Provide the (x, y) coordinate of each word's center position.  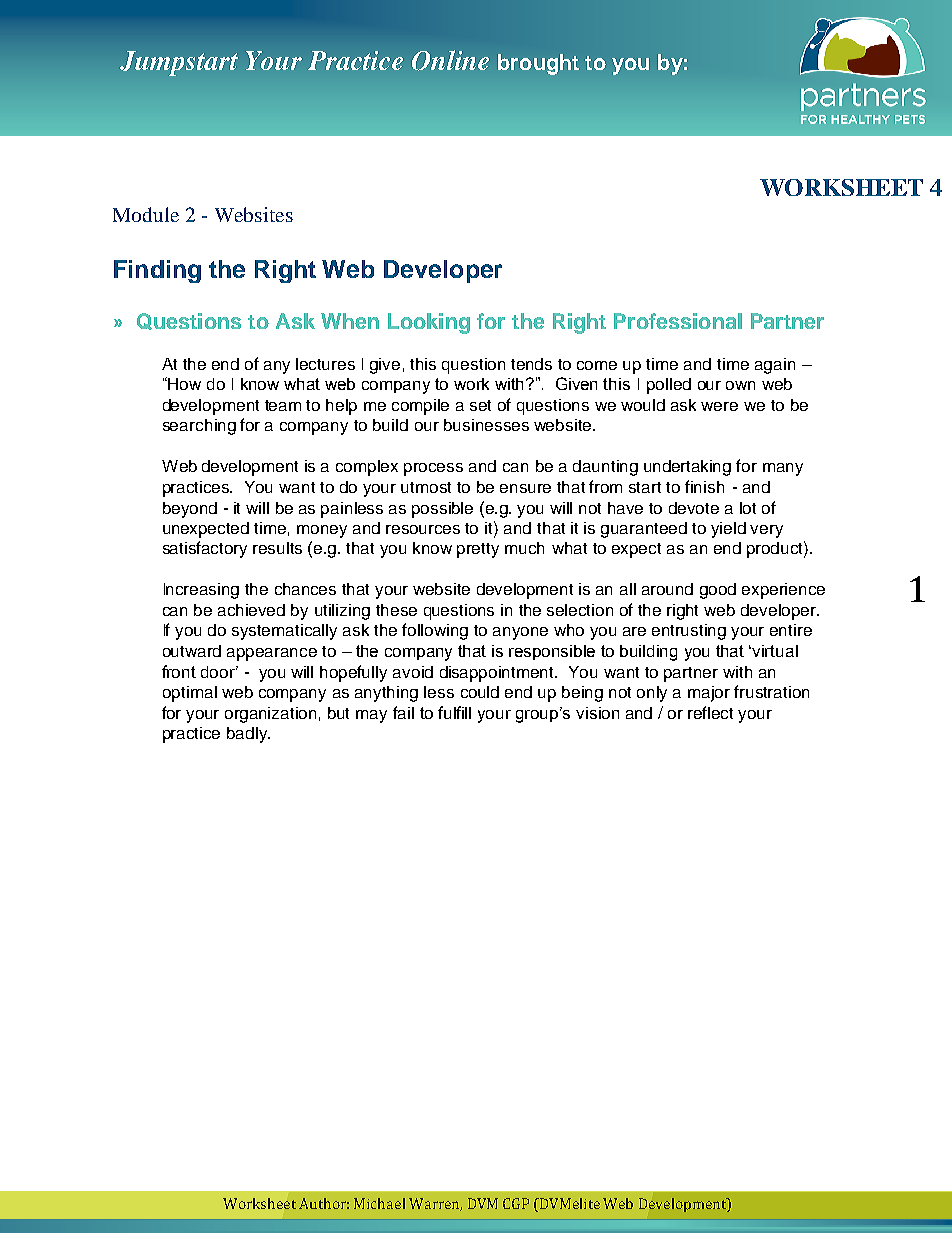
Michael (379, 1203)
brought (538, 64)
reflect (710, 712)
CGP (516, 1203)
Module (146, 214)
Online (450, 60)
